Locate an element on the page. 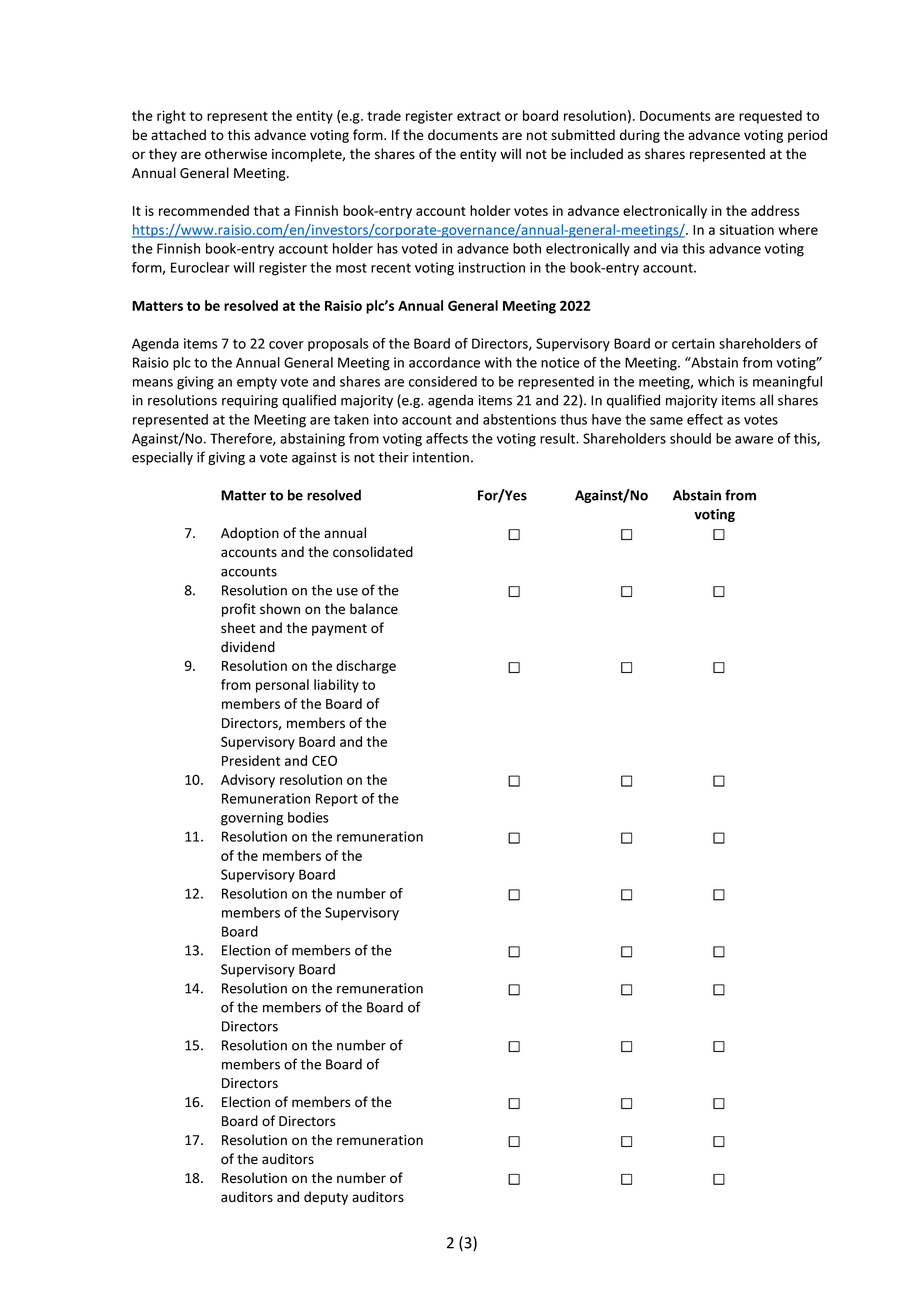 The height and width of the page is (1308, 924). Report is located at coordinates (337, 800).
